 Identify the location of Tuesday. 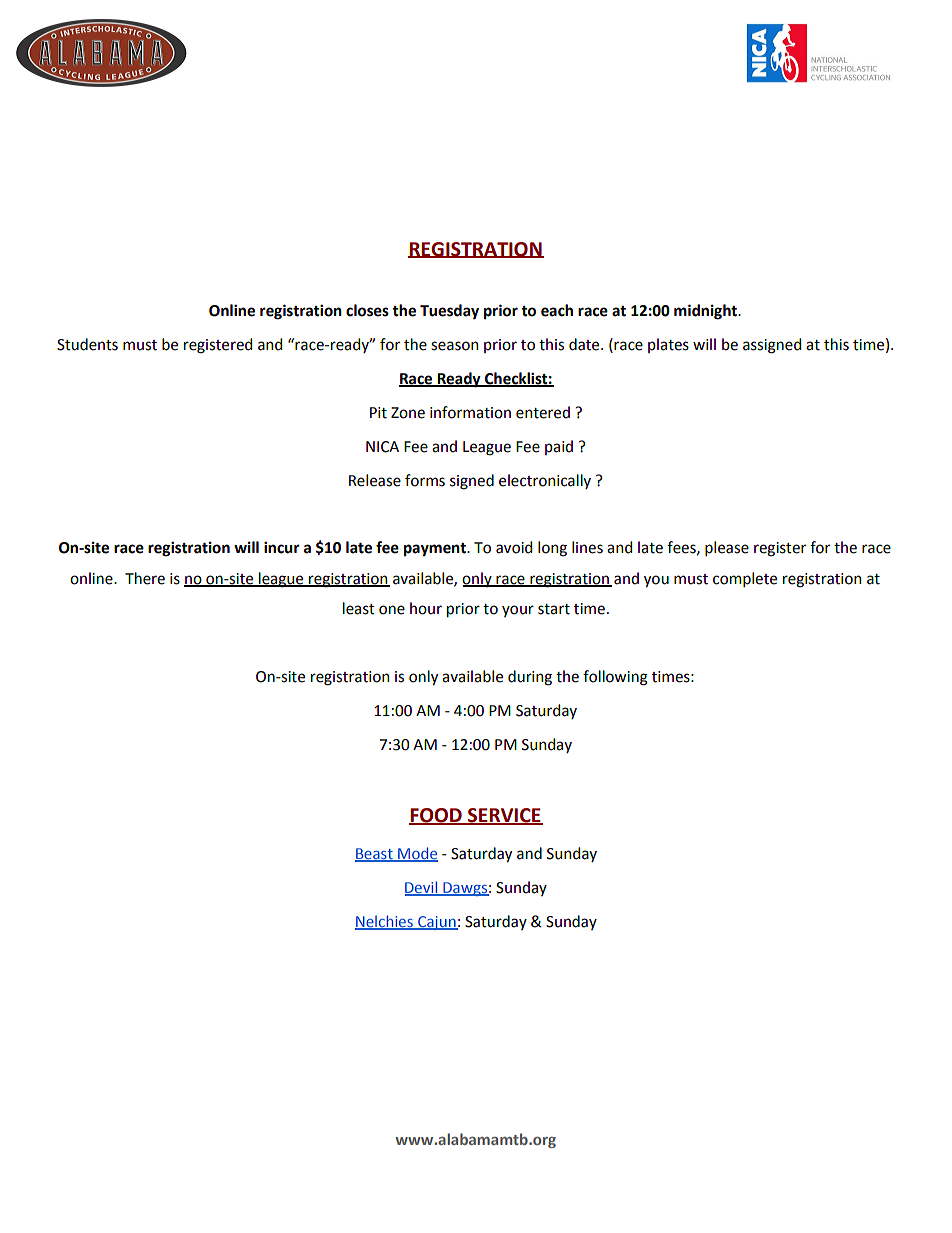
(449, 312).
